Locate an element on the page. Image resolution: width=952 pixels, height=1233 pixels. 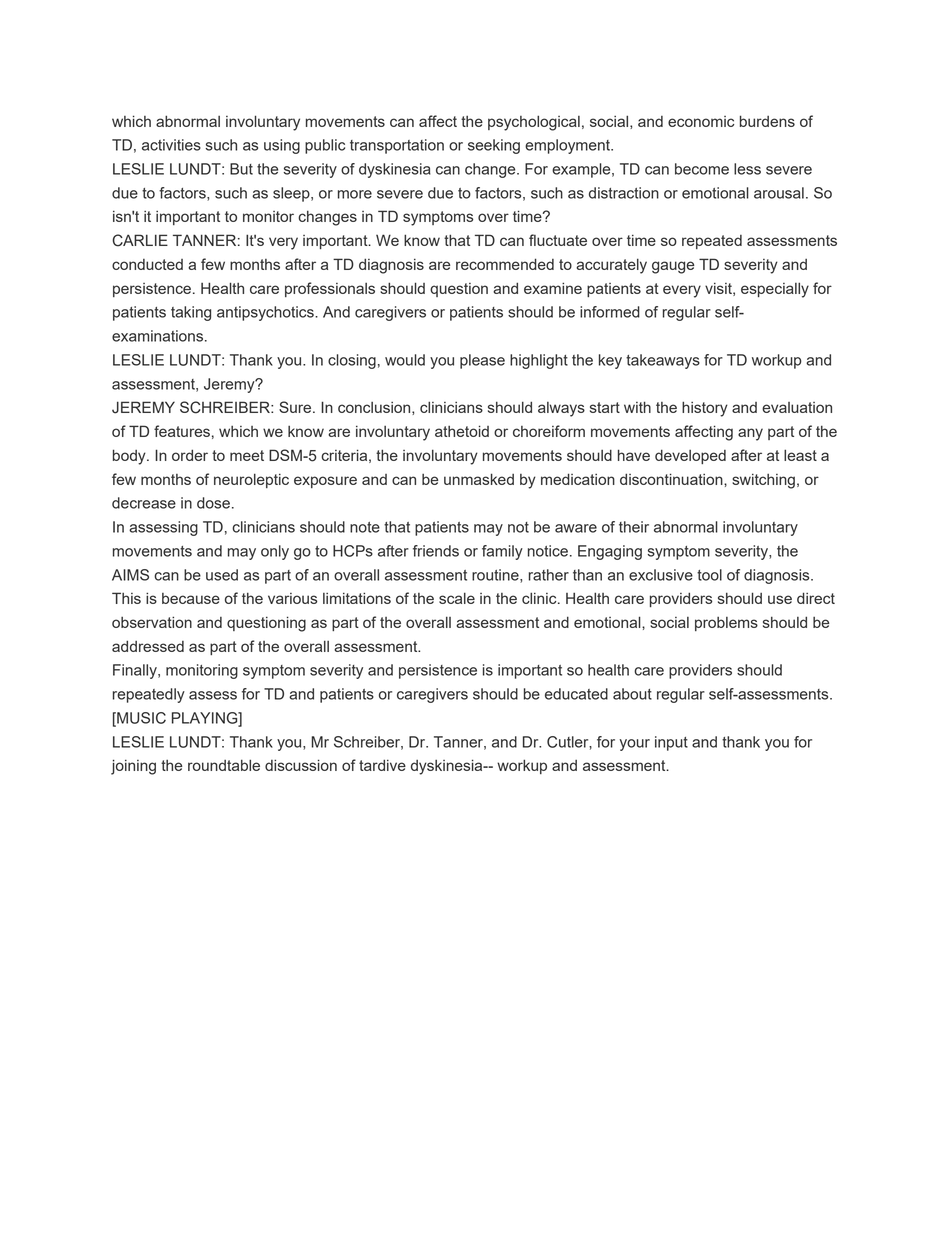
because is located at coordinates (191, 598).
